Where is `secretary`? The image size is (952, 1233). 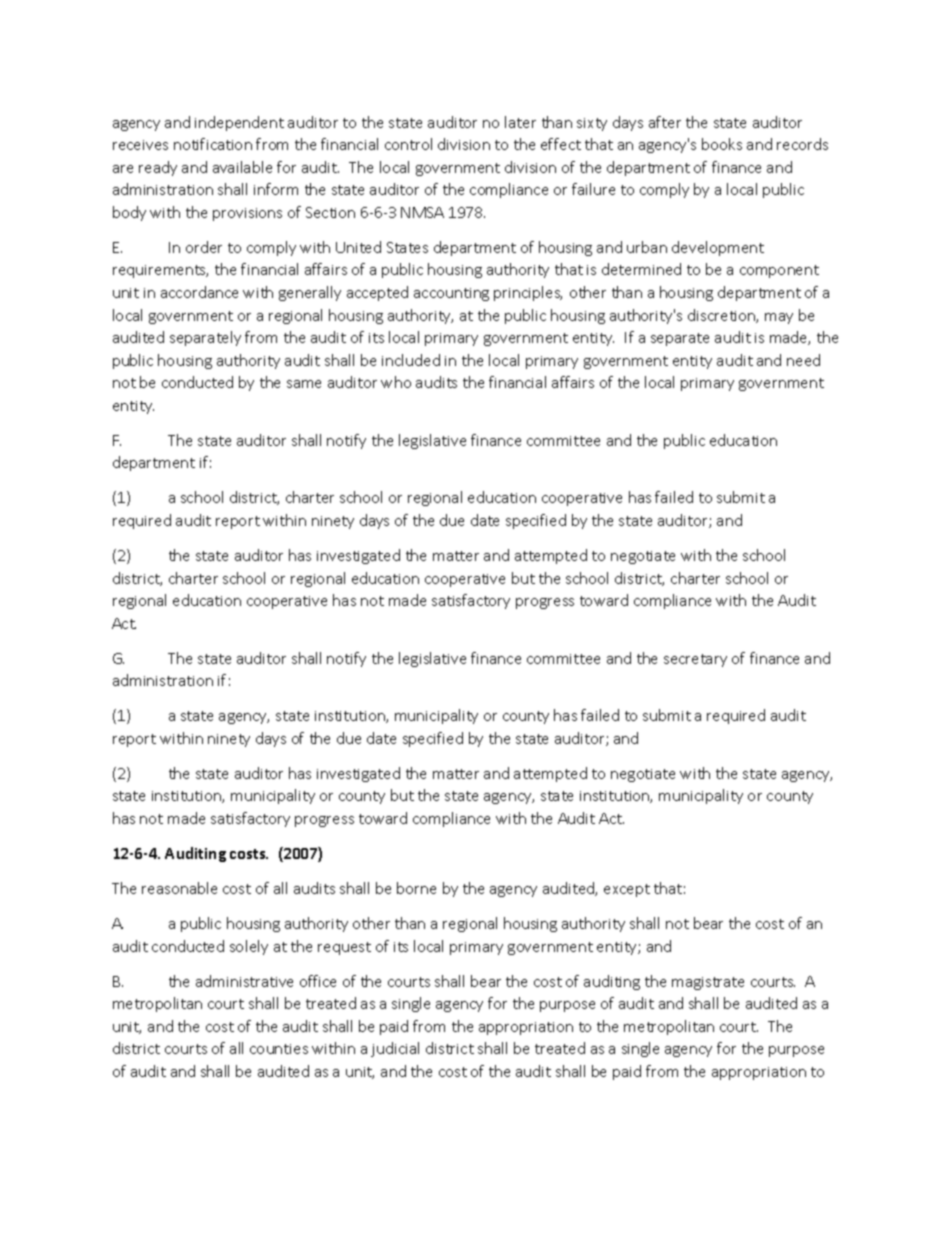 secretary is located at coordinates (695, 660).
